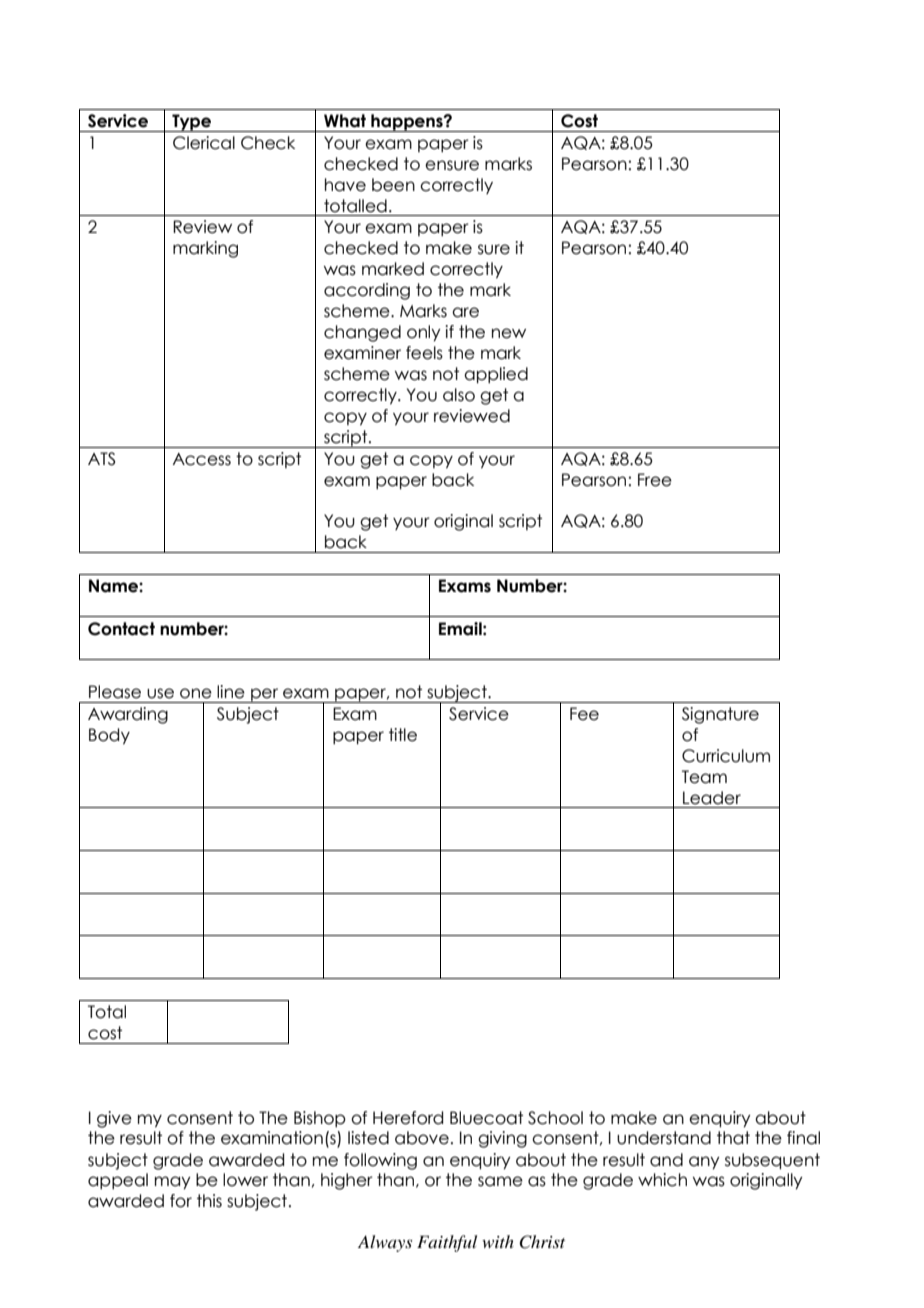 This screenshot has width=924, height=1308. Describe the element at coordinates (121, 629) in the screenshot. I see `Contact` at that location.
